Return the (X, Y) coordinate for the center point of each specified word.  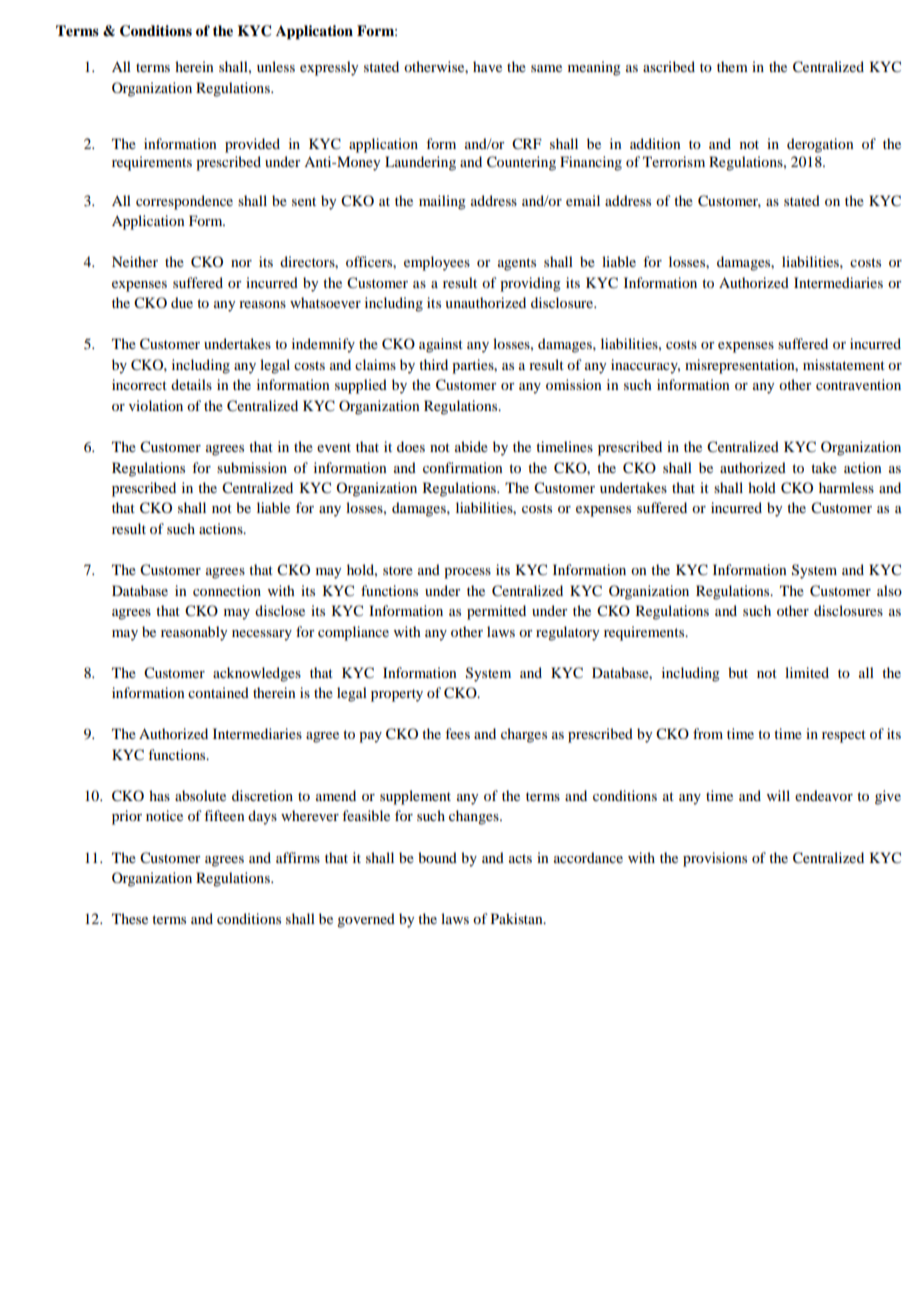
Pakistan (518, 918)
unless (276, 66)
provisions (715, 859)
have (487, 66)
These (130, 918)
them (732, 66)
